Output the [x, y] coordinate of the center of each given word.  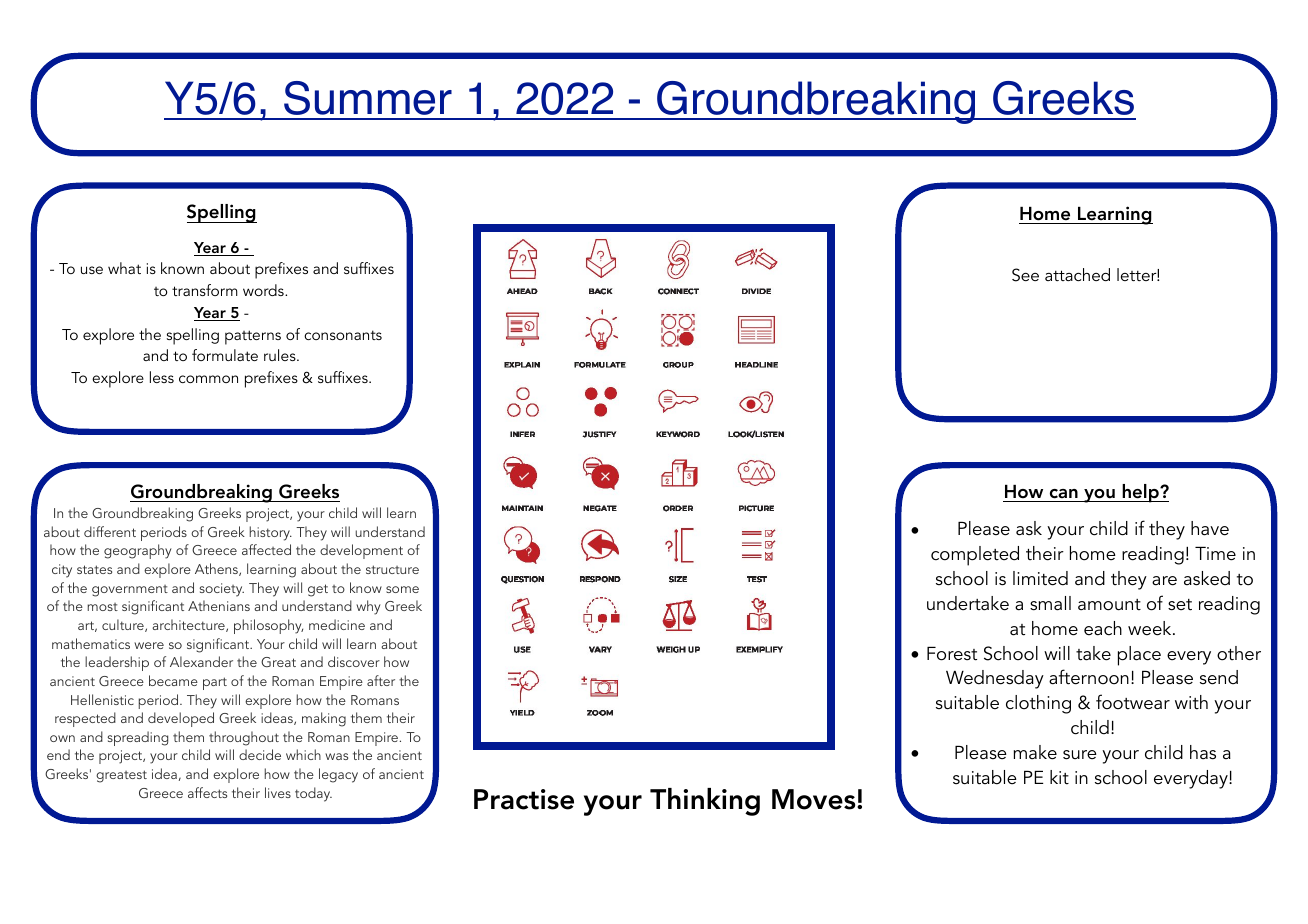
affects [207, 792]
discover [354, 661]
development [361, 551]
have [1210, 528]
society [222, 590]
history [270, 533]
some [402, 589]
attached [1077, 274]
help [1140, 493]
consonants [343, 335]
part [215, 683]
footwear [1133, 702]
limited [1040, 578]
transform [205, 290]
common [208, 379]
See [1025, 275]
